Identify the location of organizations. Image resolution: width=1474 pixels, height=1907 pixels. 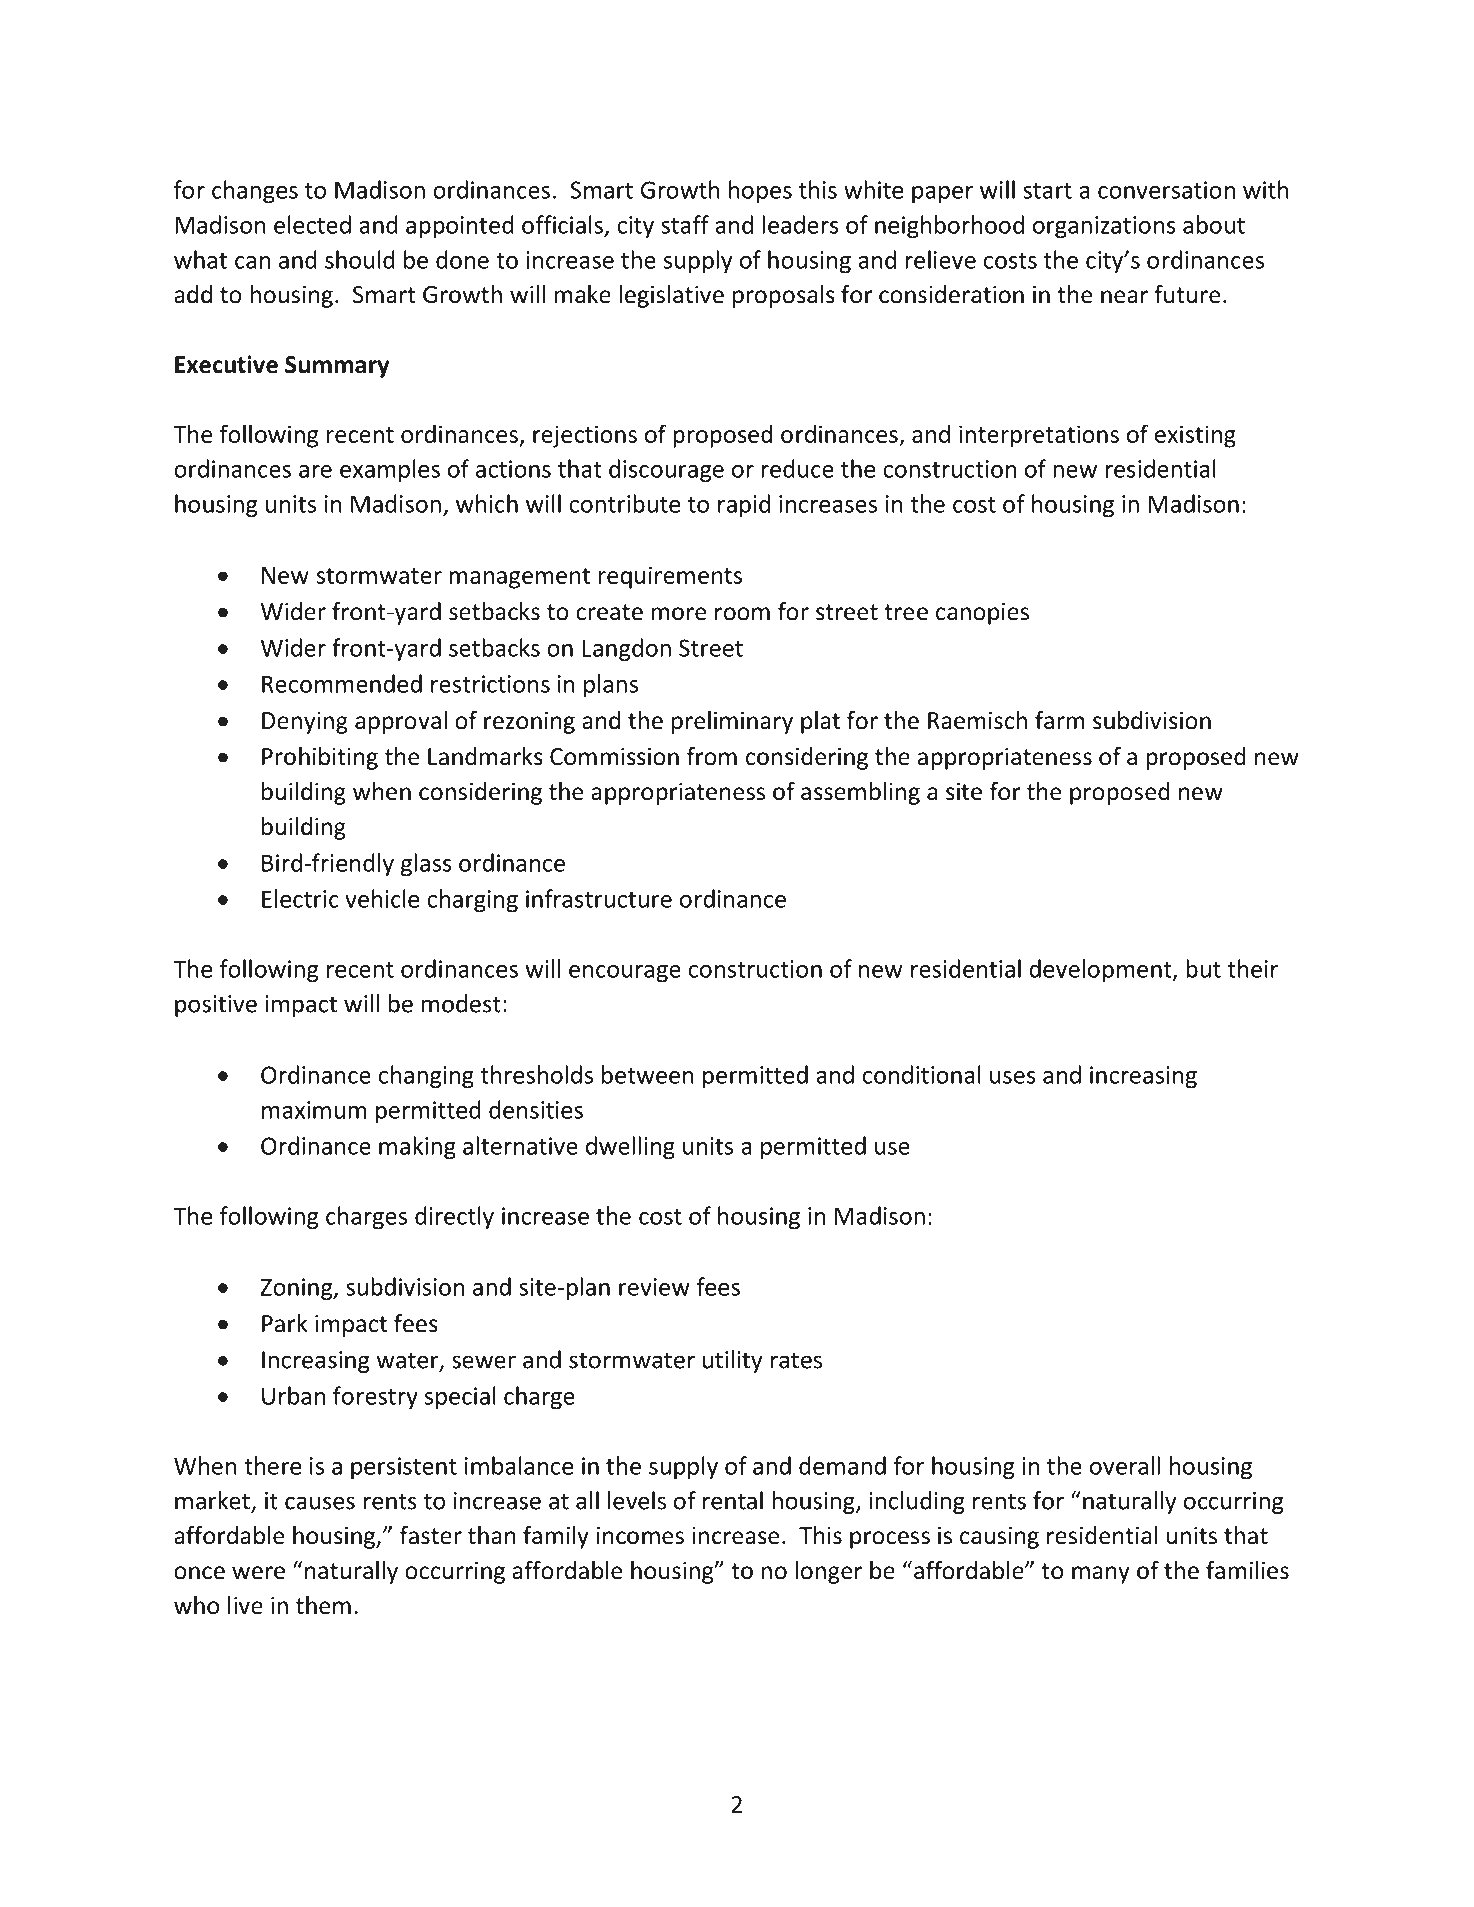
(1104, 227).
